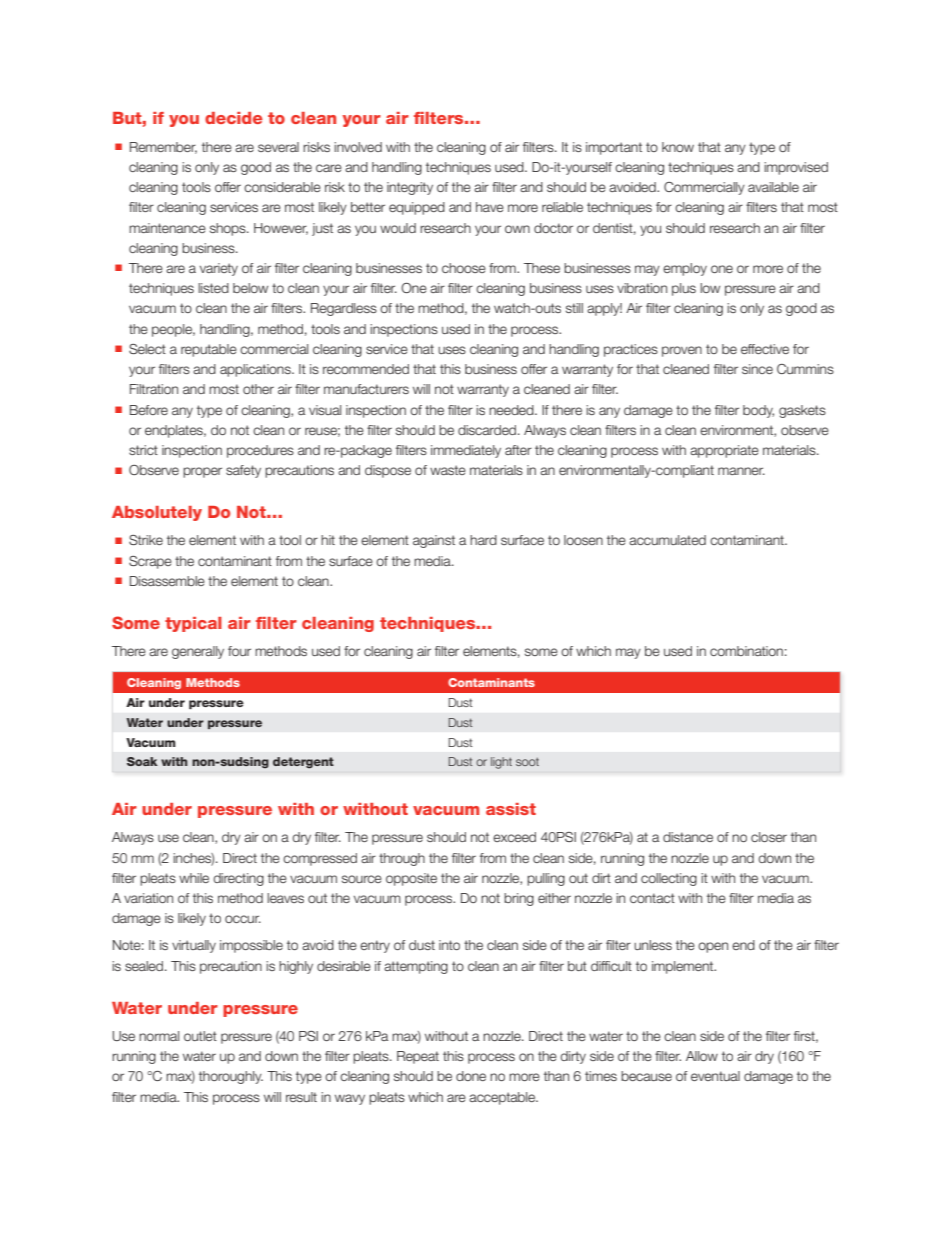 The height and width of the screenshot is (1233, 952). I want to click on hard, so click(483, 540).
